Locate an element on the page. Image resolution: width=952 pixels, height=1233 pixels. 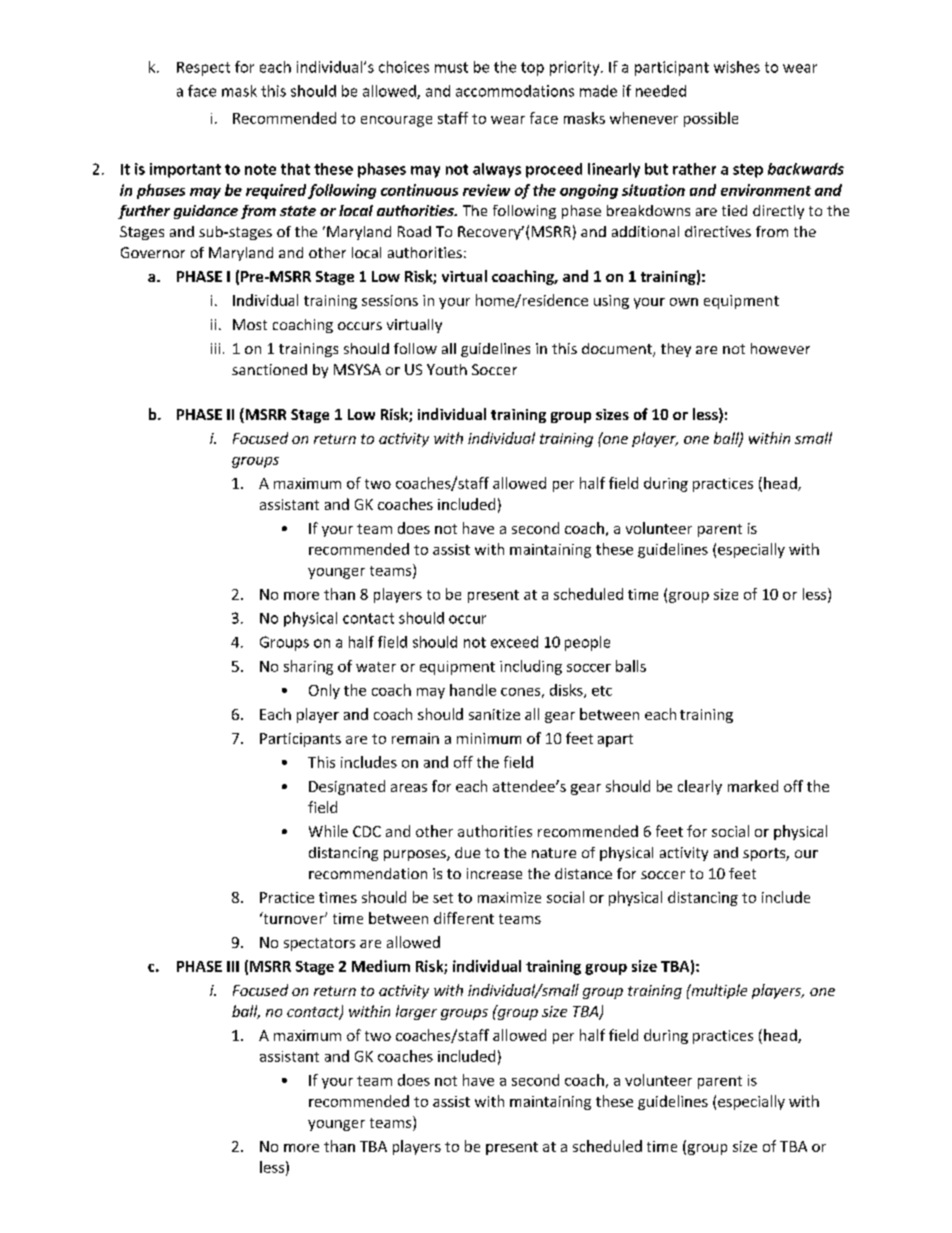
accommodations is located at coordinates (515, 91).
